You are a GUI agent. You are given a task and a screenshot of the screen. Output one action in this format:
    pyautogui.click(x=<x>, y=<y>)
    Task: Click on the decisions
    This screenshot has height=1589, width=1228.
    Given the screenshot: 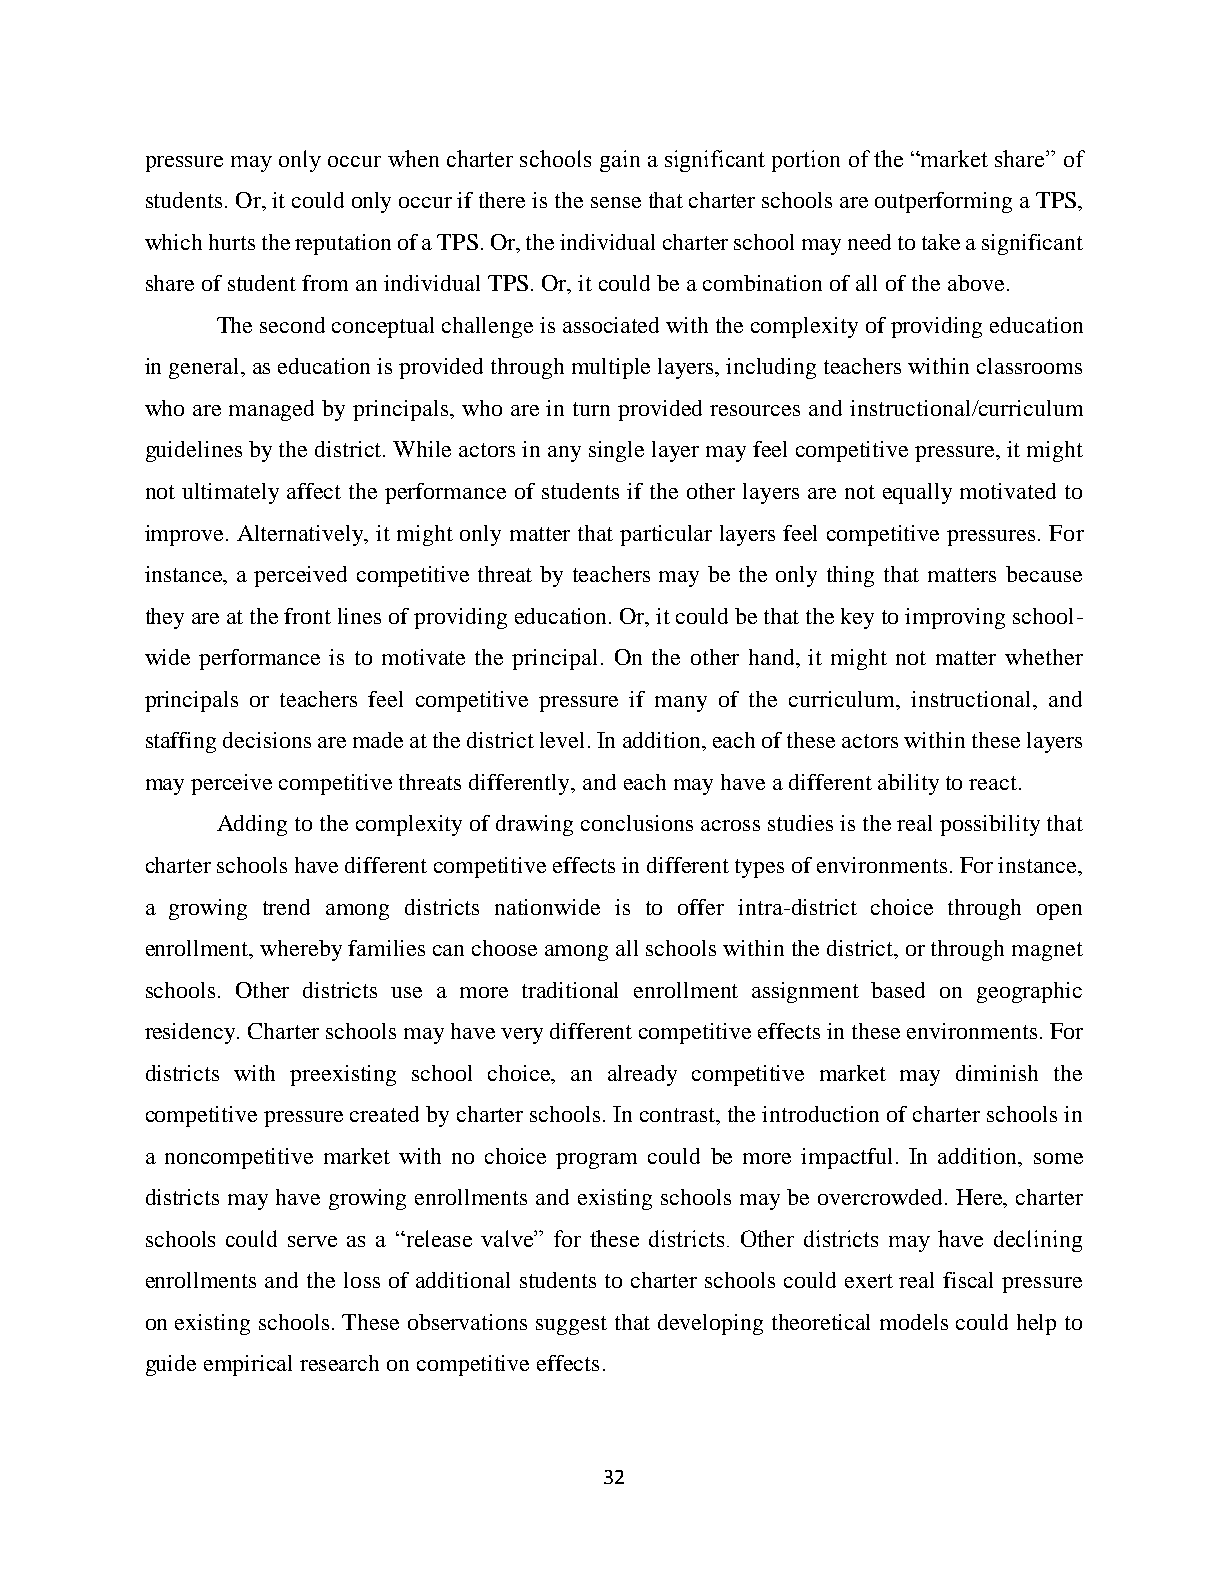 What is the action you would take?
    pyautogui.click(x=267, y=740)
